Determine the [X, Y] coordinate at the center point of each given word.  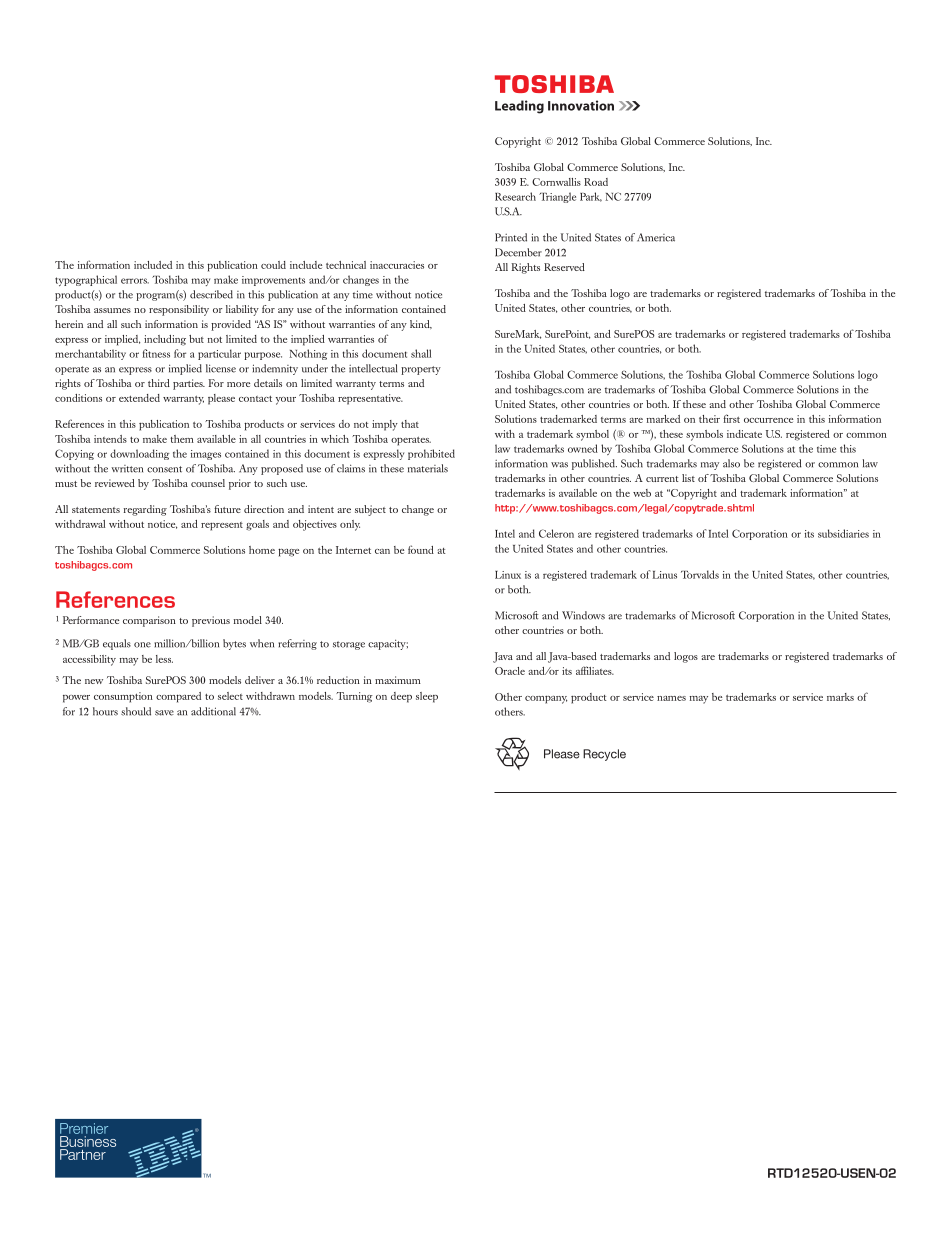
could [273, 265]
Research [515, 196]
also [731, 463]
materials [428, 468]
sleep [427, 697]
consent [164, 469]
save [164, 713]
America [656, 237]
